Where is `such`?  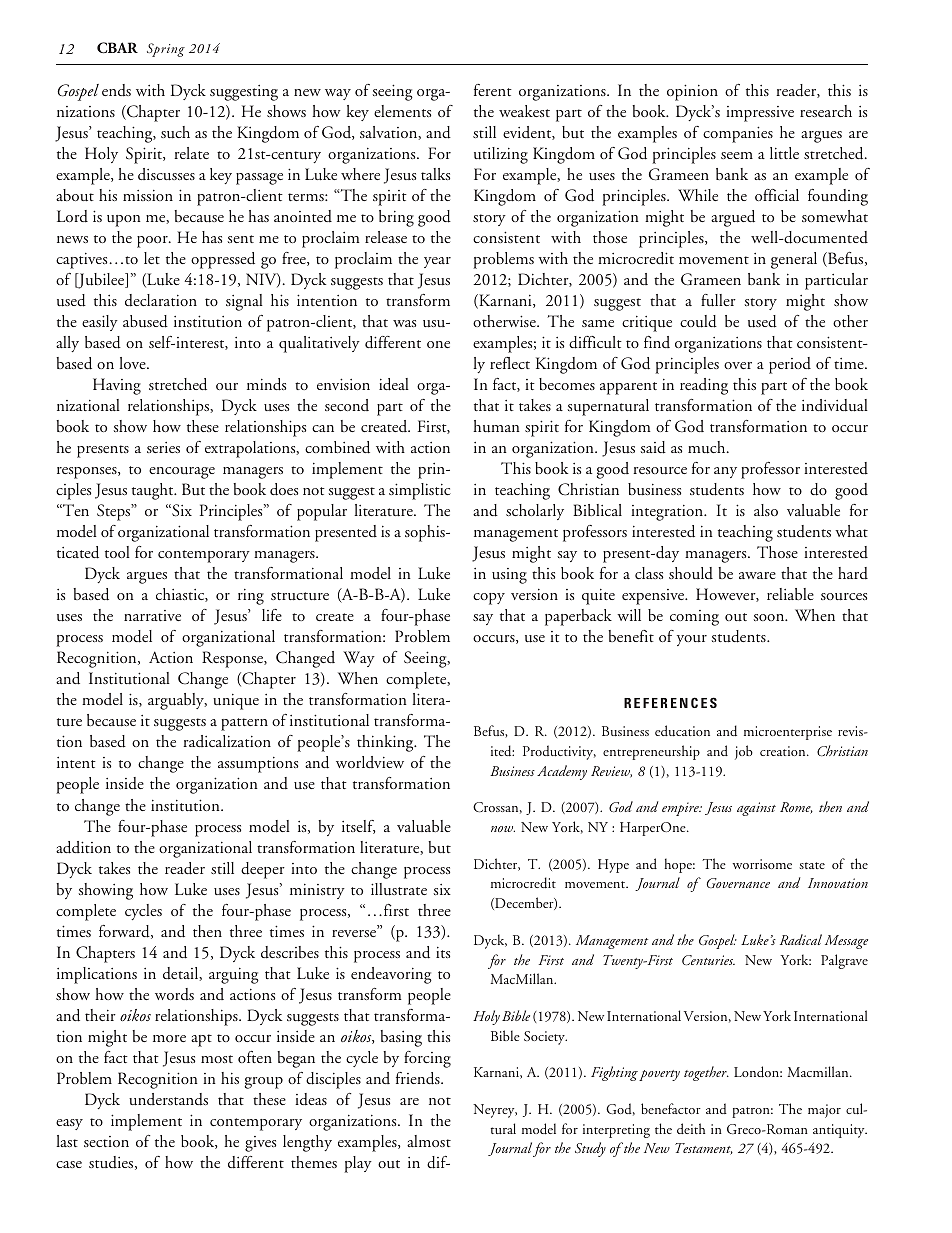
such is located at coordinates (175, 132).
